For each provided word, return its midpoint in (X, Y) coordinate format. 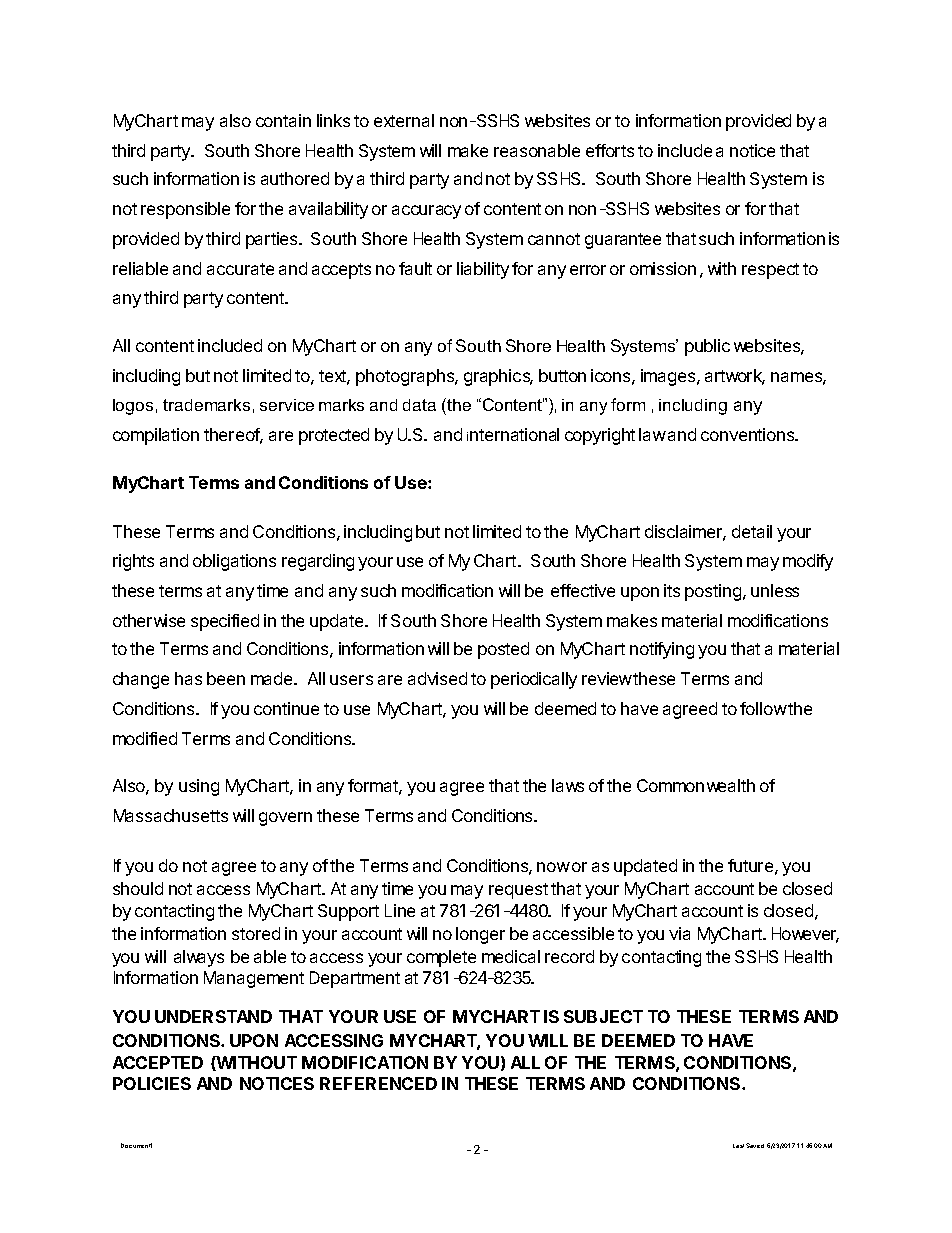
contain (283, 120)
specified (225, 622)
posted (503, 650)
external (404, 120)
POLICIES (152, 1083)
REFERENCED (378, 1083)
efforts (610, 150)
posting (713, 592)
